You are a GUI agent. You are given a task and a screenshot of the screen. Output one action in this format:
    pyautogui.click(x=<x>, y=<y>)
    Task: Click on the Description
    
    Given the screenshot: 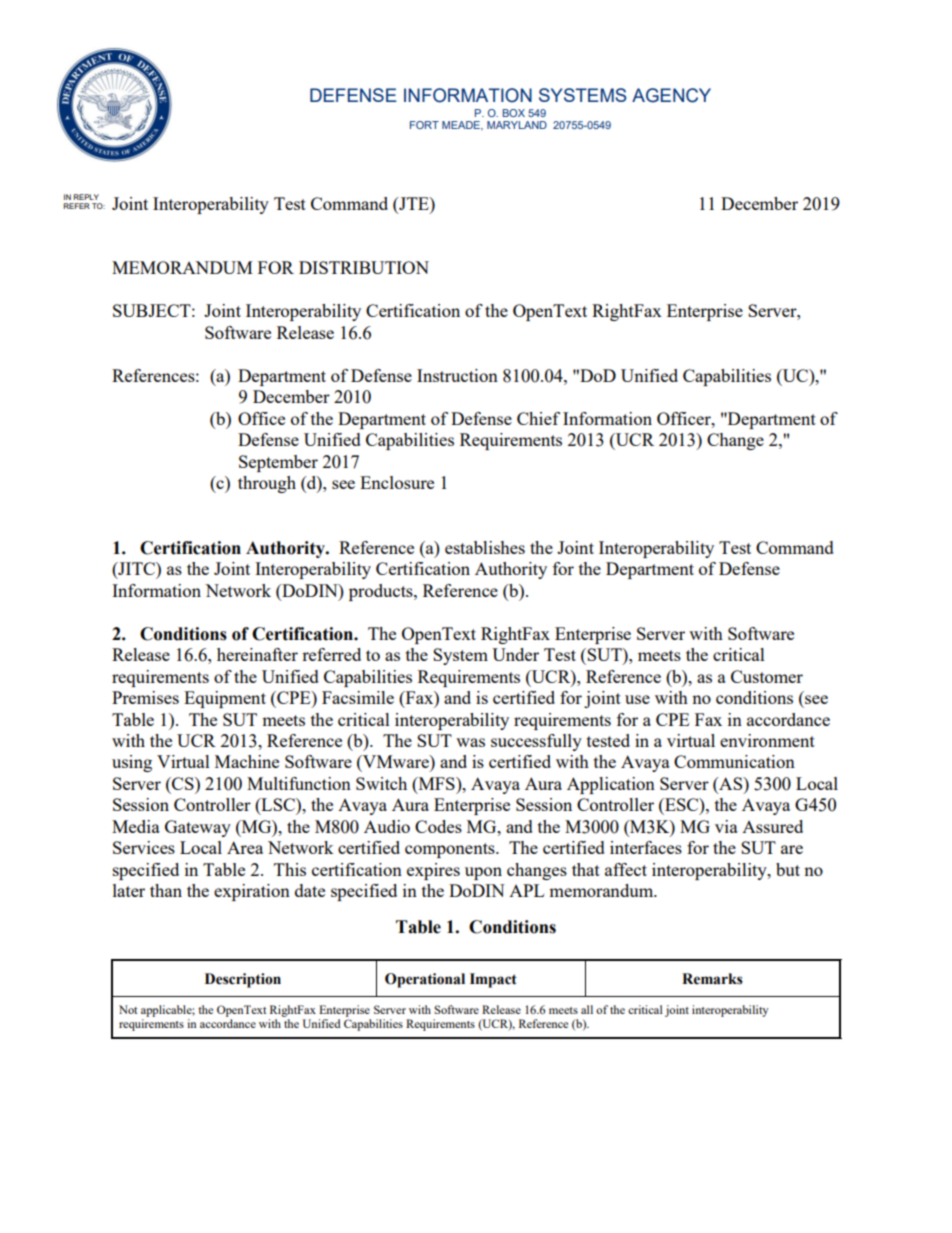 What is the action you would take?
    pyautogui.click(x=243, y=980)
